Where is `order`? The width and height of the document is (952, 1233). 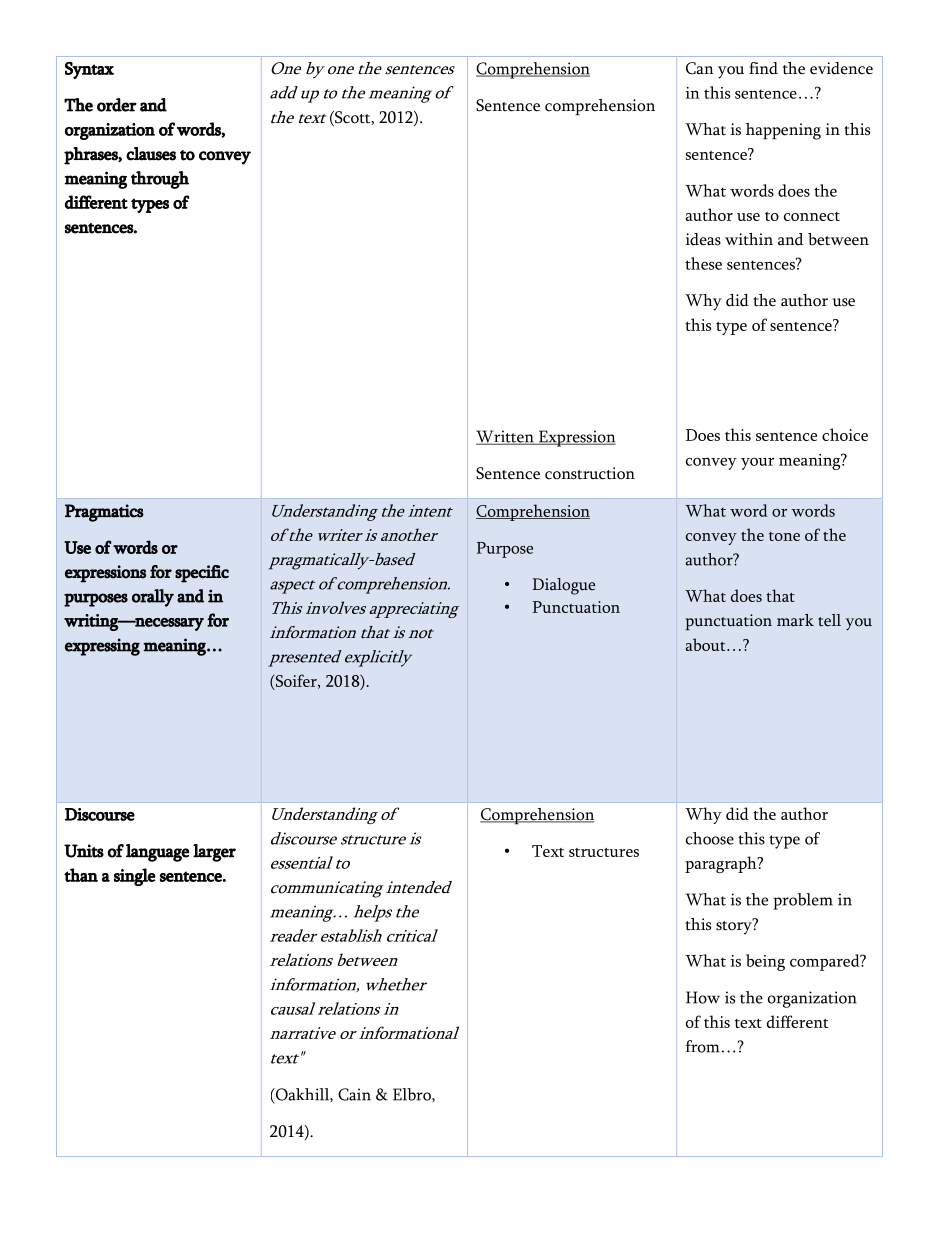 order is located at coordinates (117, 105).
